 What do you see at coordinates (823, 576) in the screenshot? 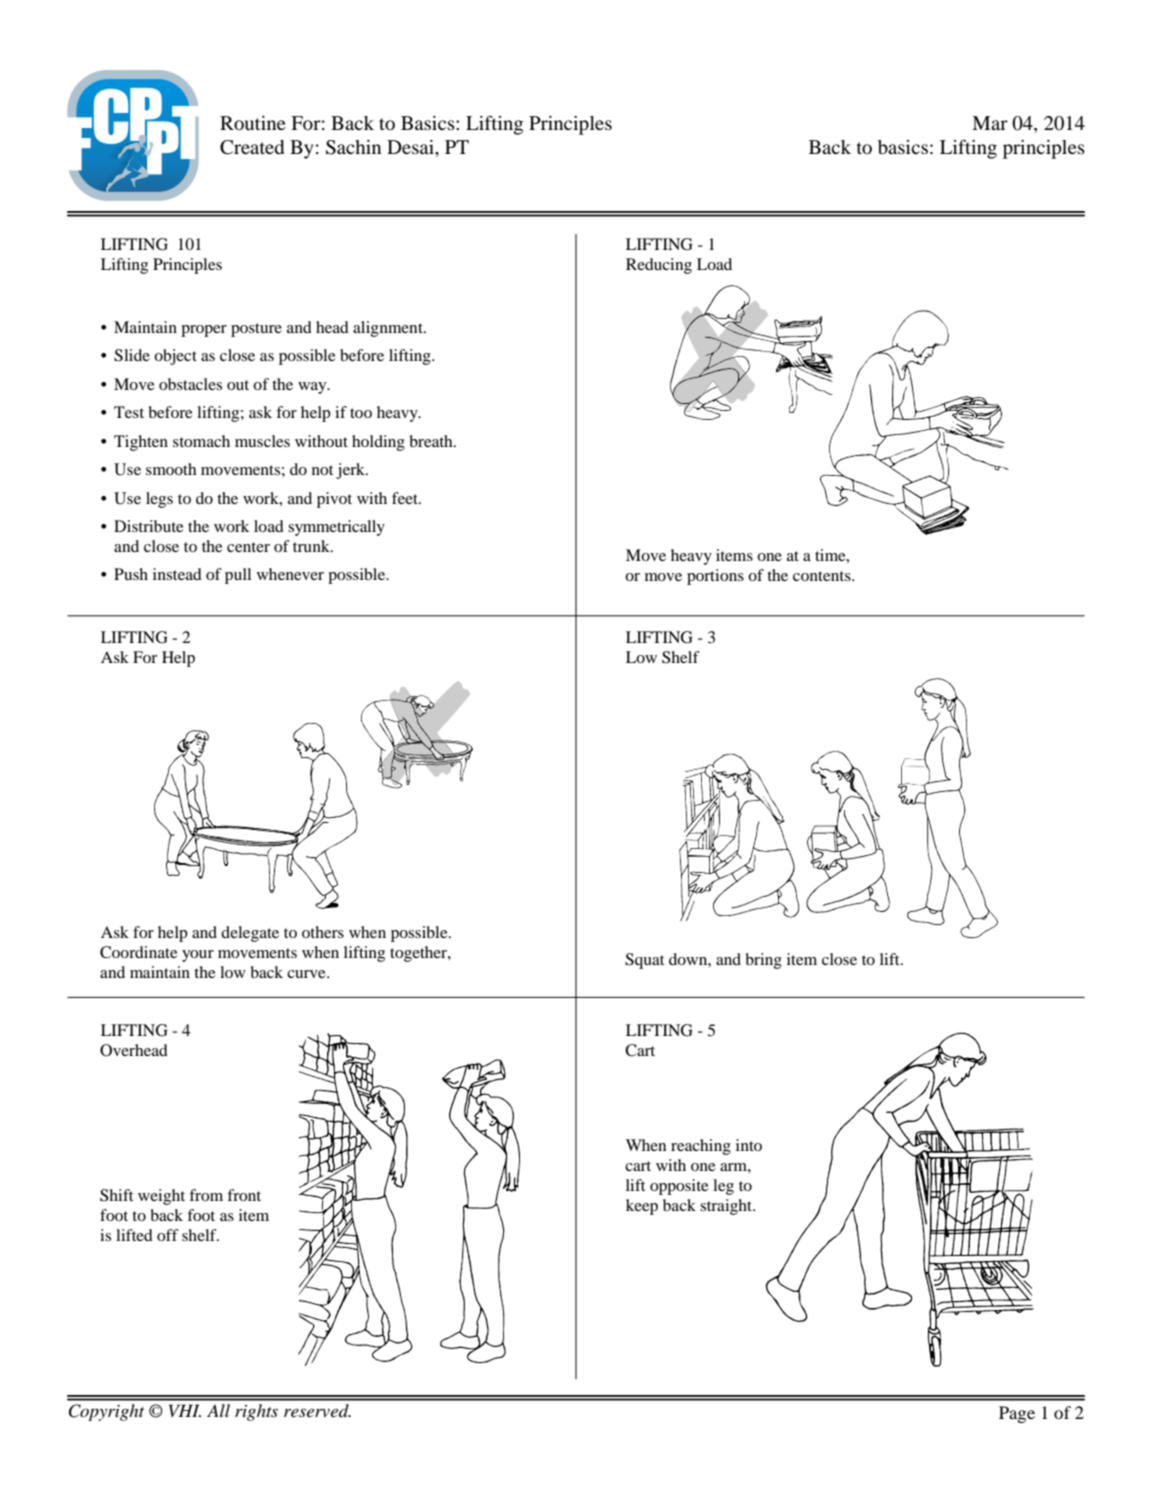
I see `contents` at bounding box center [823, 576].
